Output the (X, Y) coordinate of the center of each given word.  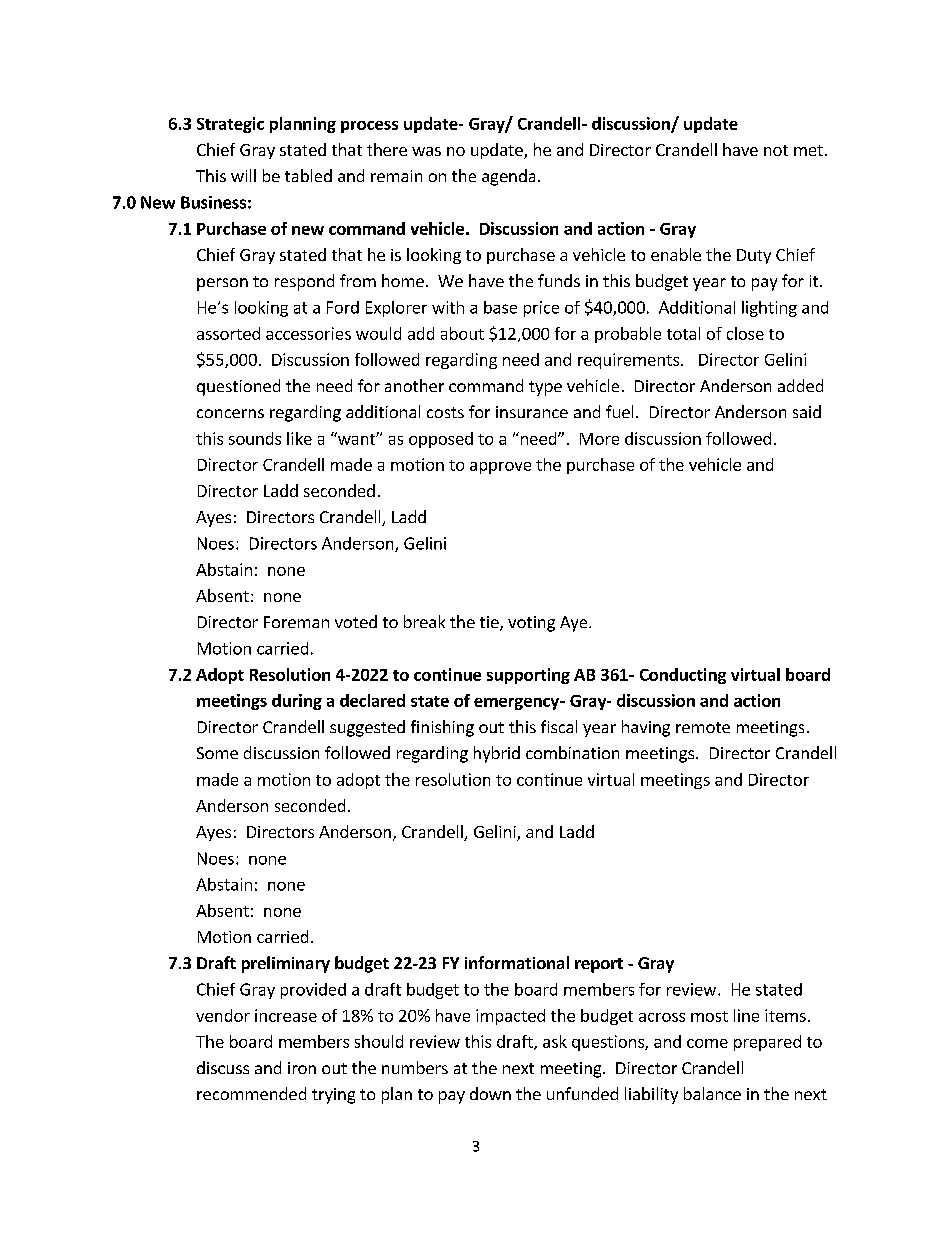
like (299, 438)
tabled (308, 175)
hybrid (497, 754)
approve (500, 468)
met (808, 150)
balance (712, 1093)
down (490, 1093)
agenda (508, 177)
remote (703, 727)
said (807, 411)
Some (217, 753)
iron (302, 1068)
